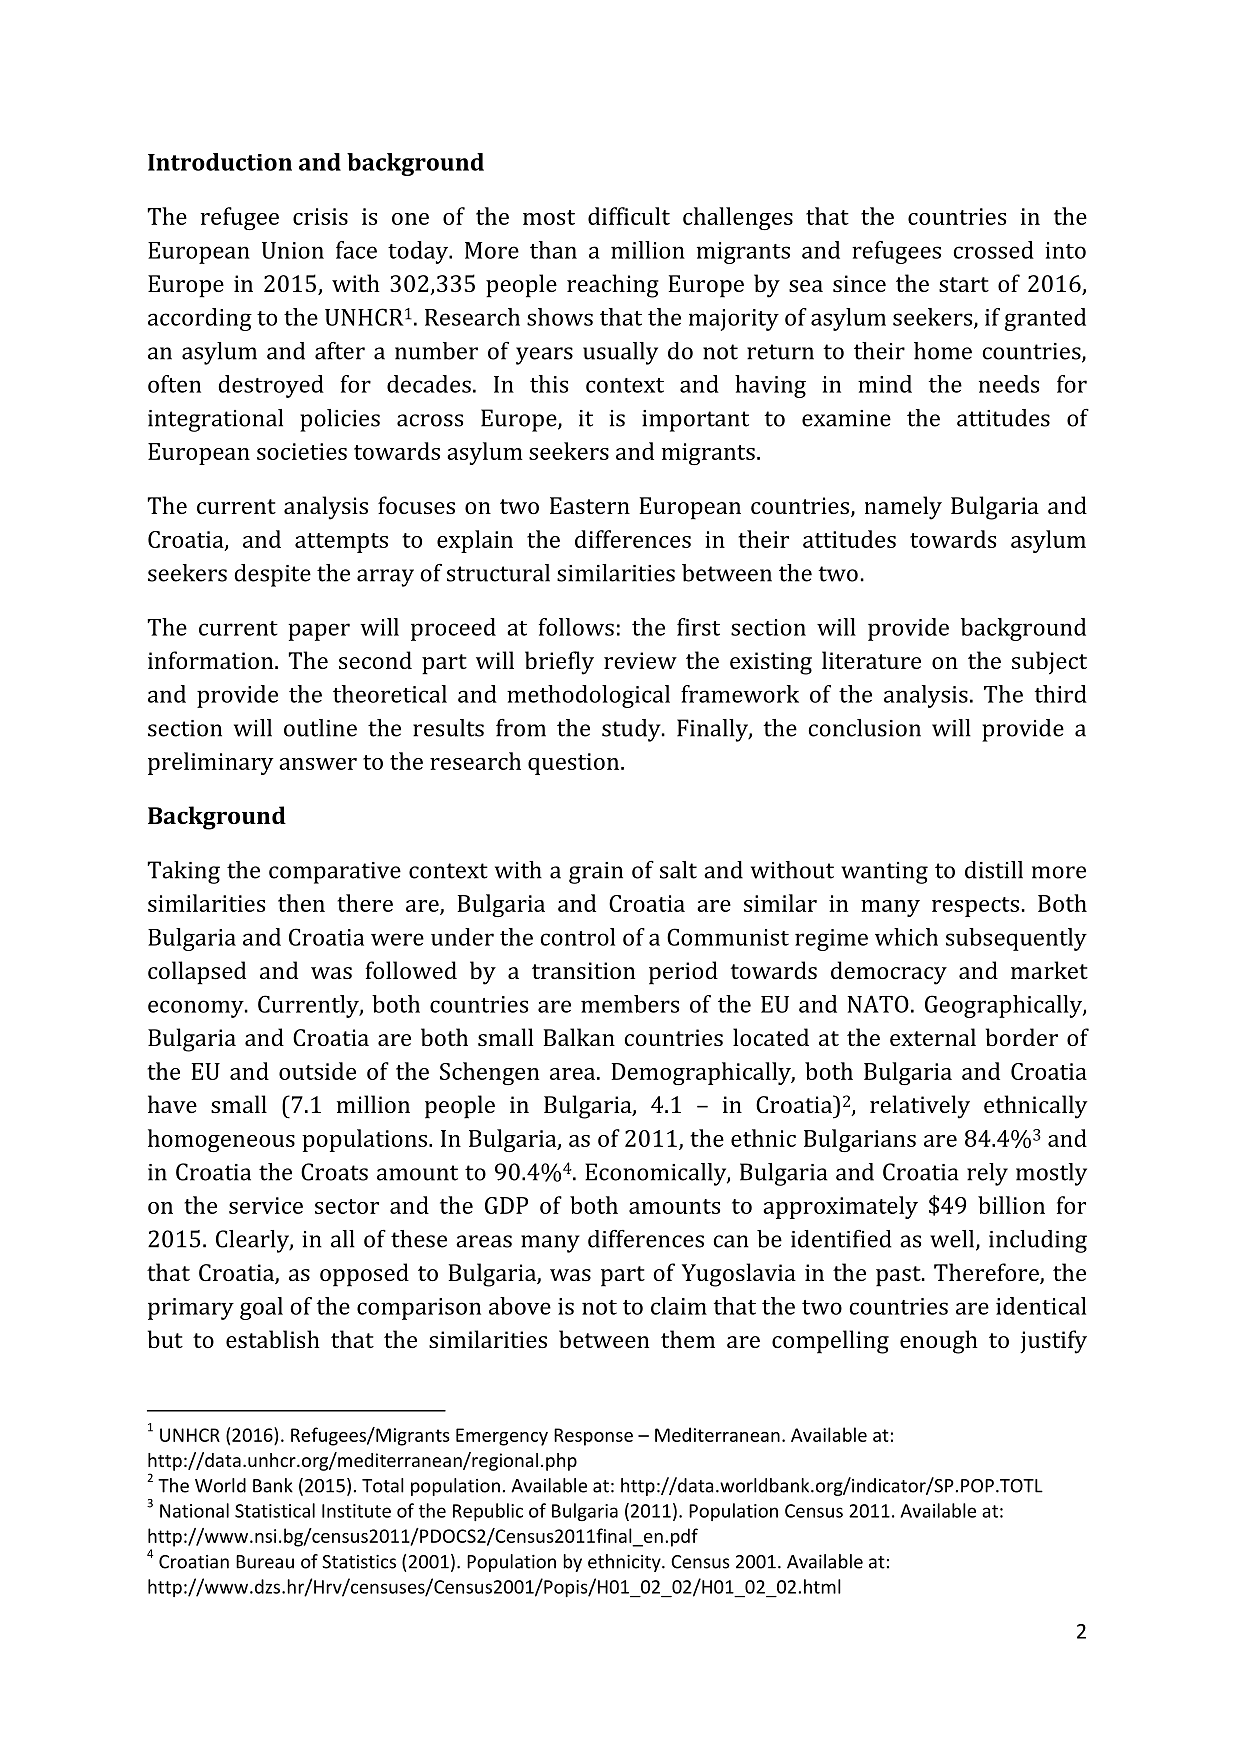 The image size is (1234, 1746). What do you see at coordinates (593, 1437) in the page?
I see `Response` at bounding box center [593, 1437].
